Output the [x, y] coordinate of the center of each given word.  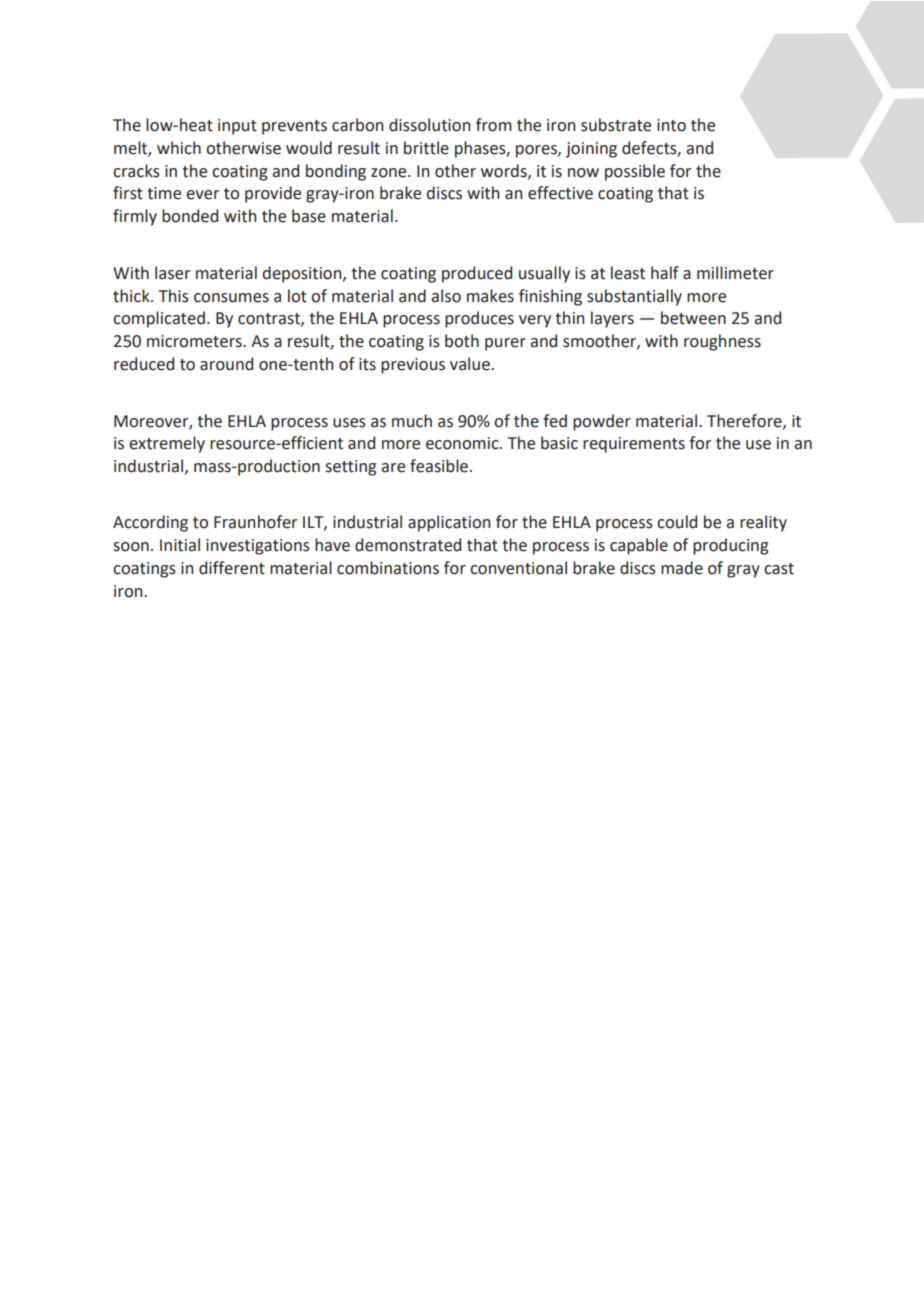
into [671, 125]
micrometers [195, 341]
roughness [722, 342]
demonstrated [408, 545]
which [179, 148]
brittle [426, 148]
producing [730, 546]
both [462, 341]
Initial [180, 545]
